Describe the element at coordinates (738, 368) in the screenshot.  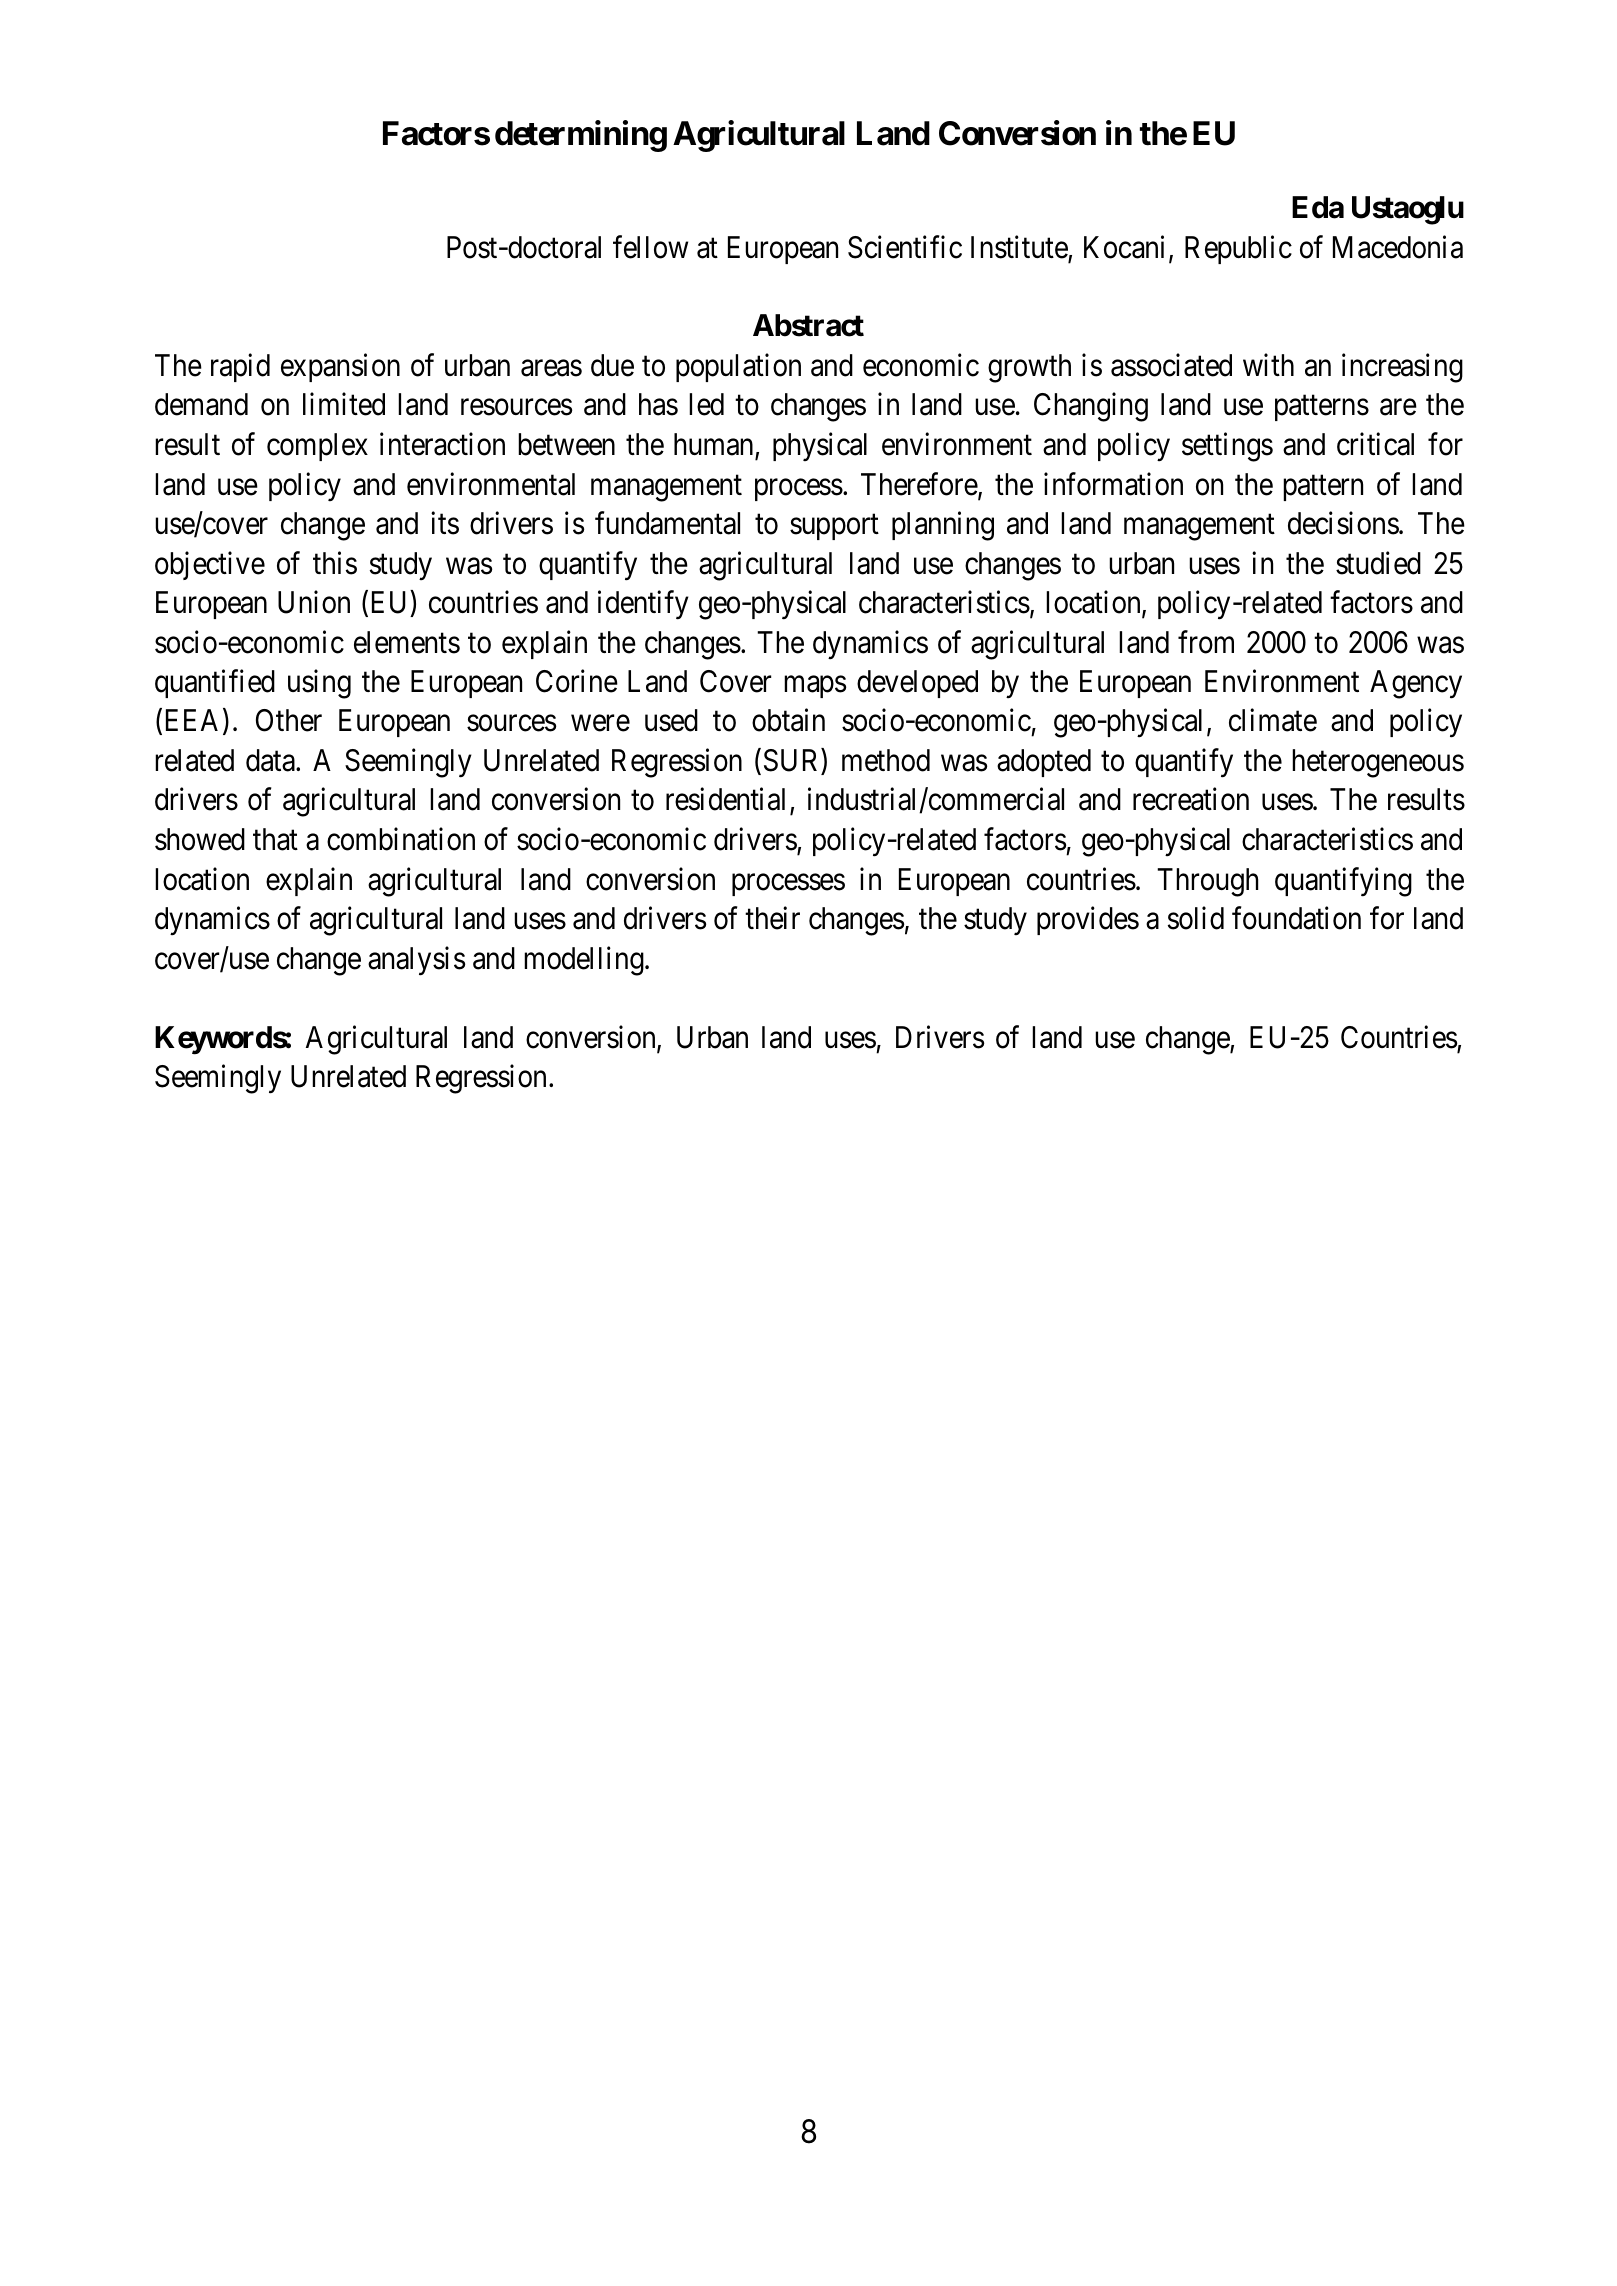
I see `population` at that location.
